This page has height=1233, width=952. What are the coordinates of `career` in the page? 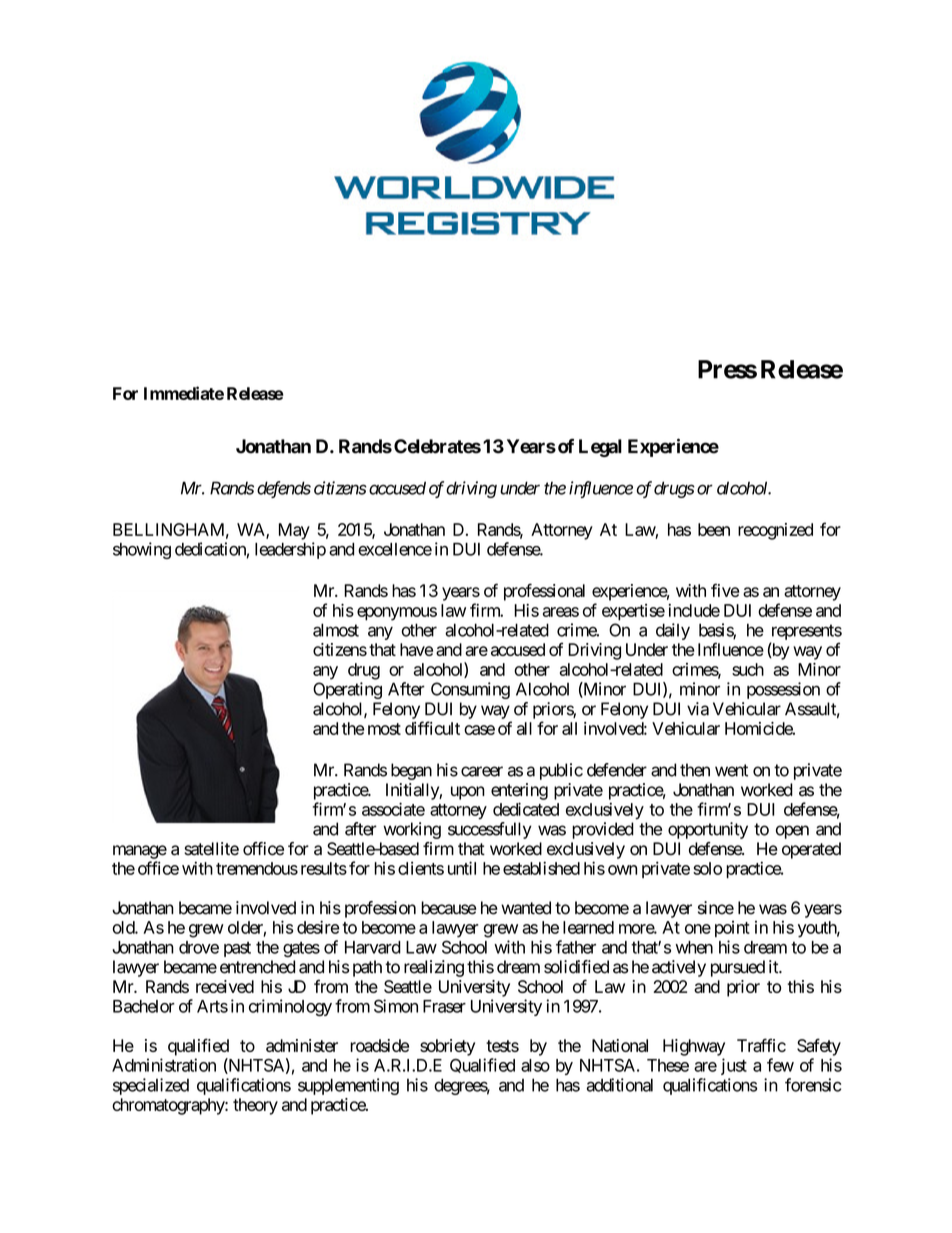 It's located at (482, 771).
